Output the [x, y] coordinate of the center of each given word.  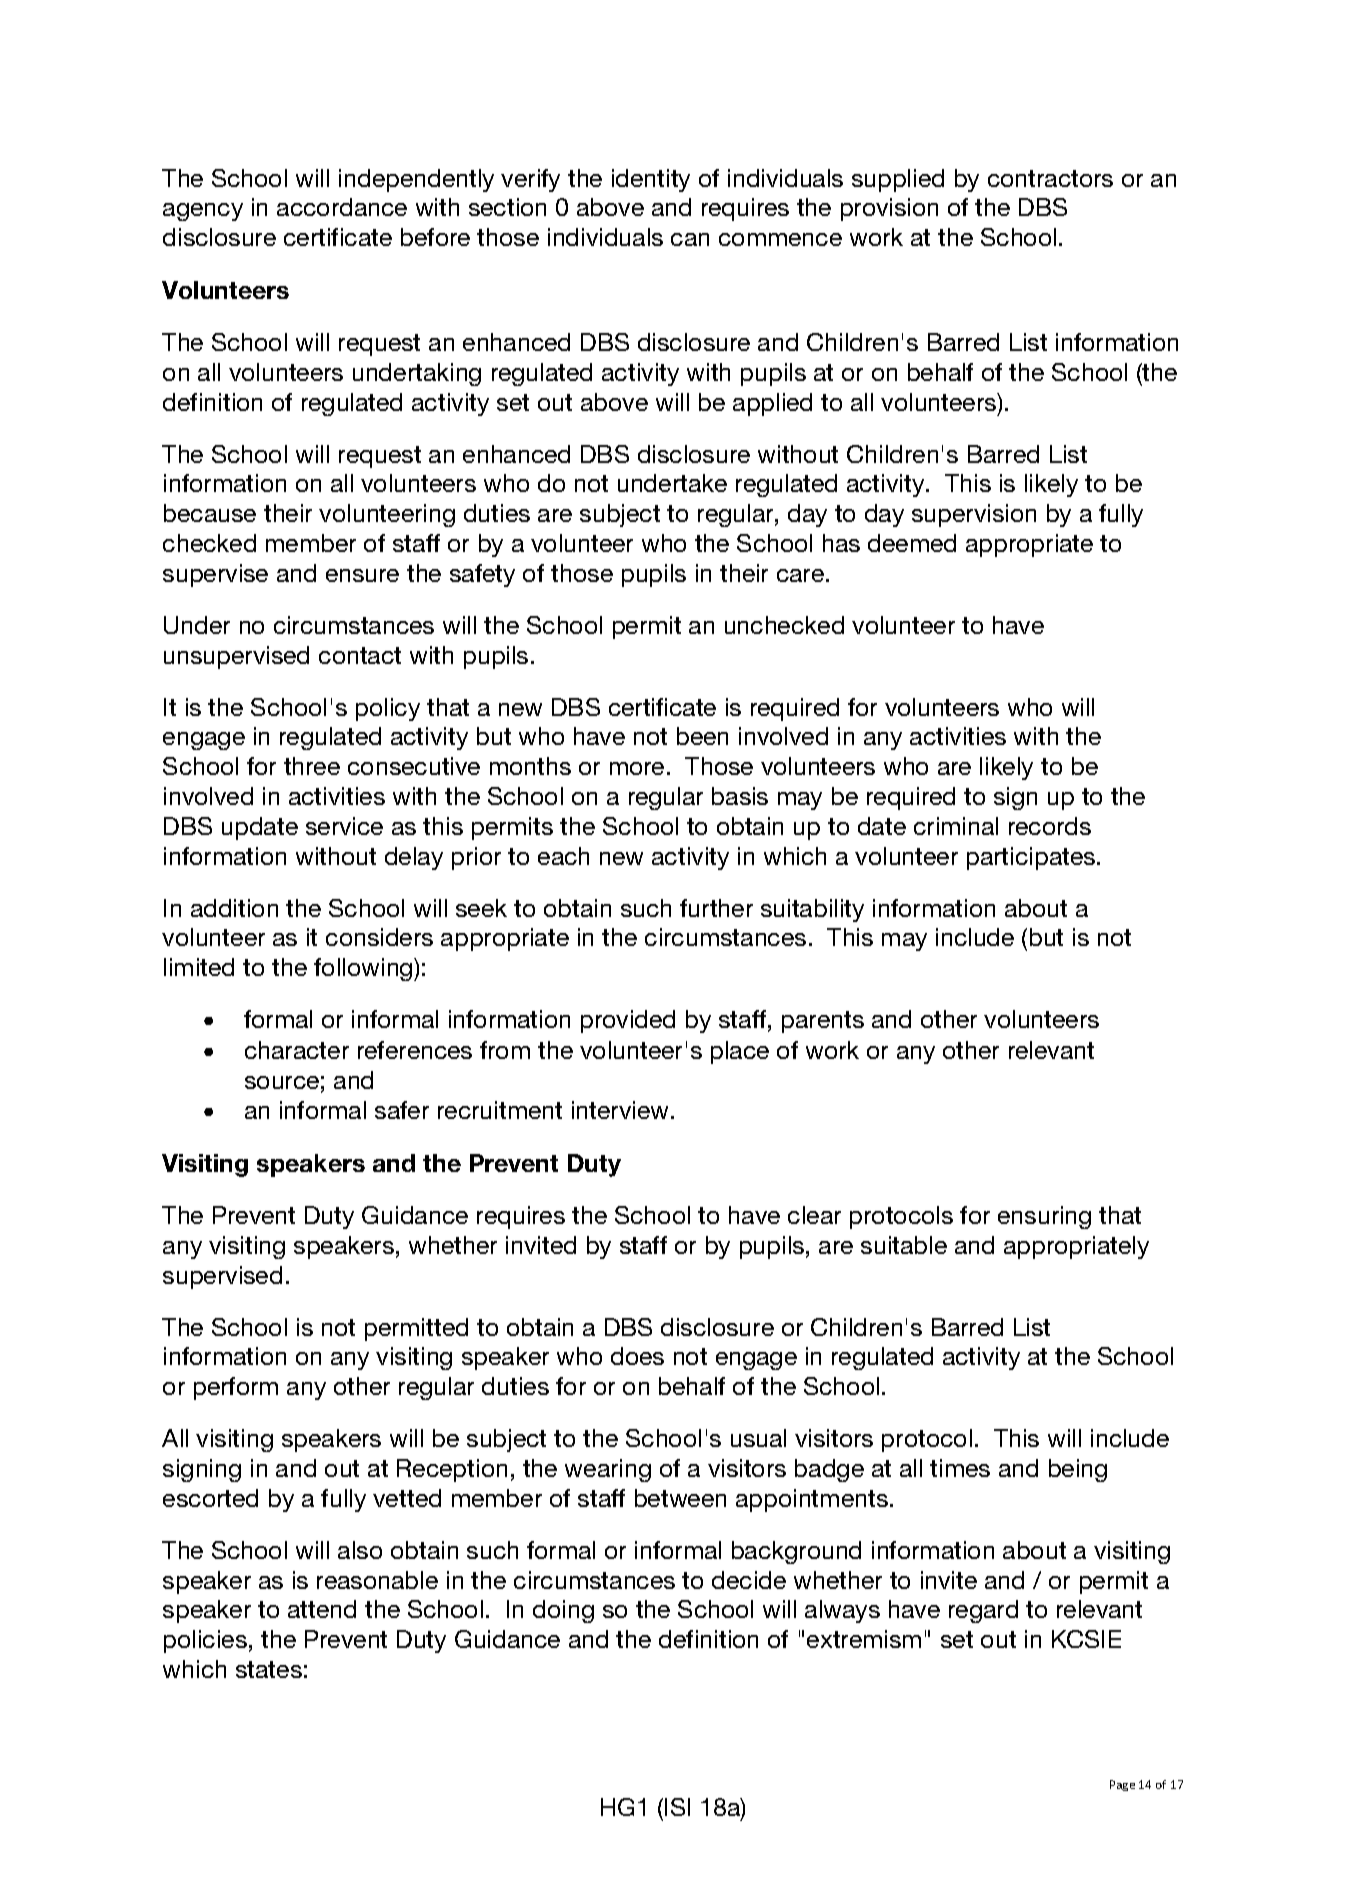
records [1050, 826]
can [690, 239]
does [637, 1356]
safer [402, 1110]
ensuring [1044, 1217]
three [312, 766]
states [269, 1669]
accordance [342, 207]
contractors [1050, 178]
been [702, 736]
